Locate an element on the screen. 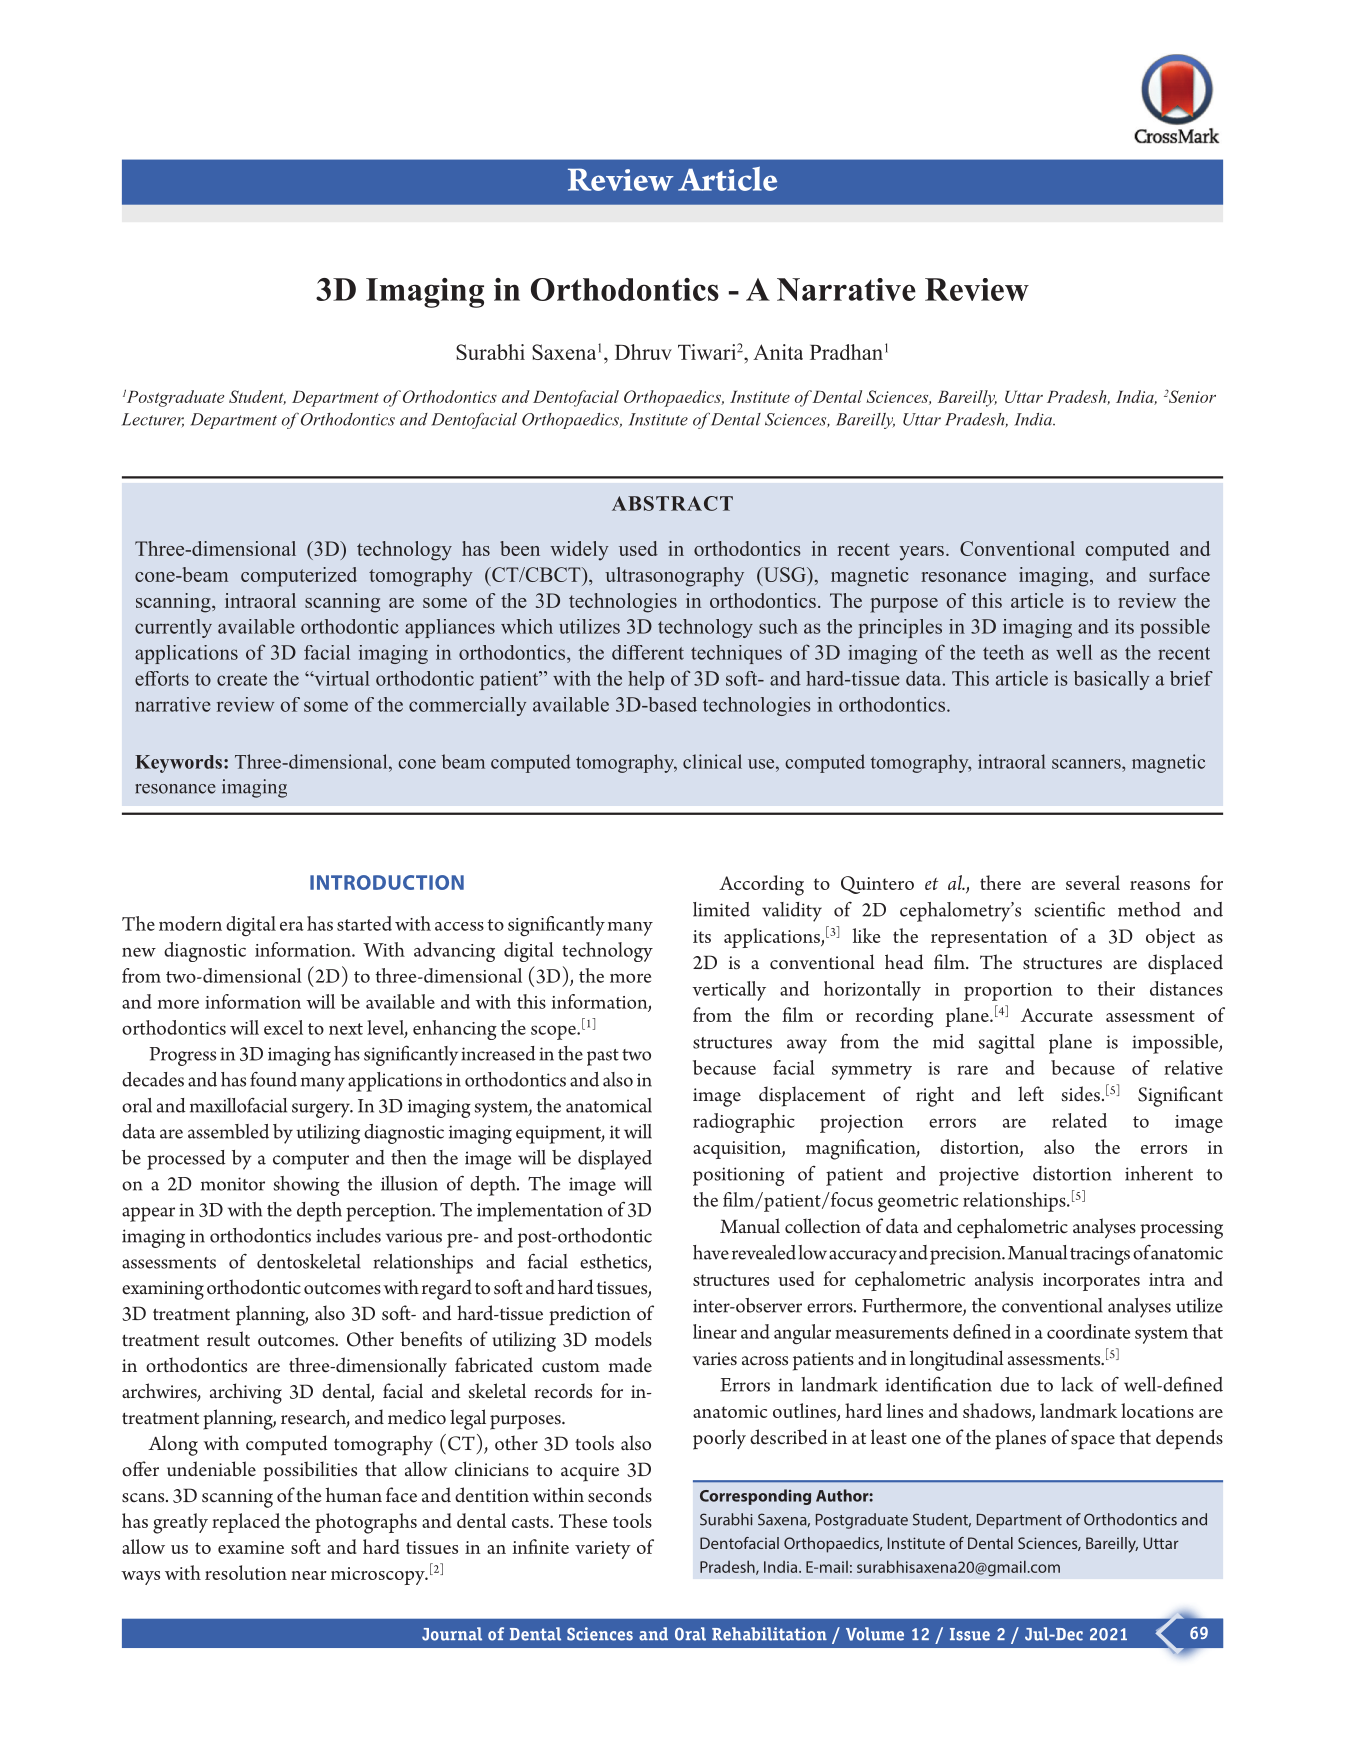 The image size is (1345, 1761). Senior is located at coordinates (1192, 396).
